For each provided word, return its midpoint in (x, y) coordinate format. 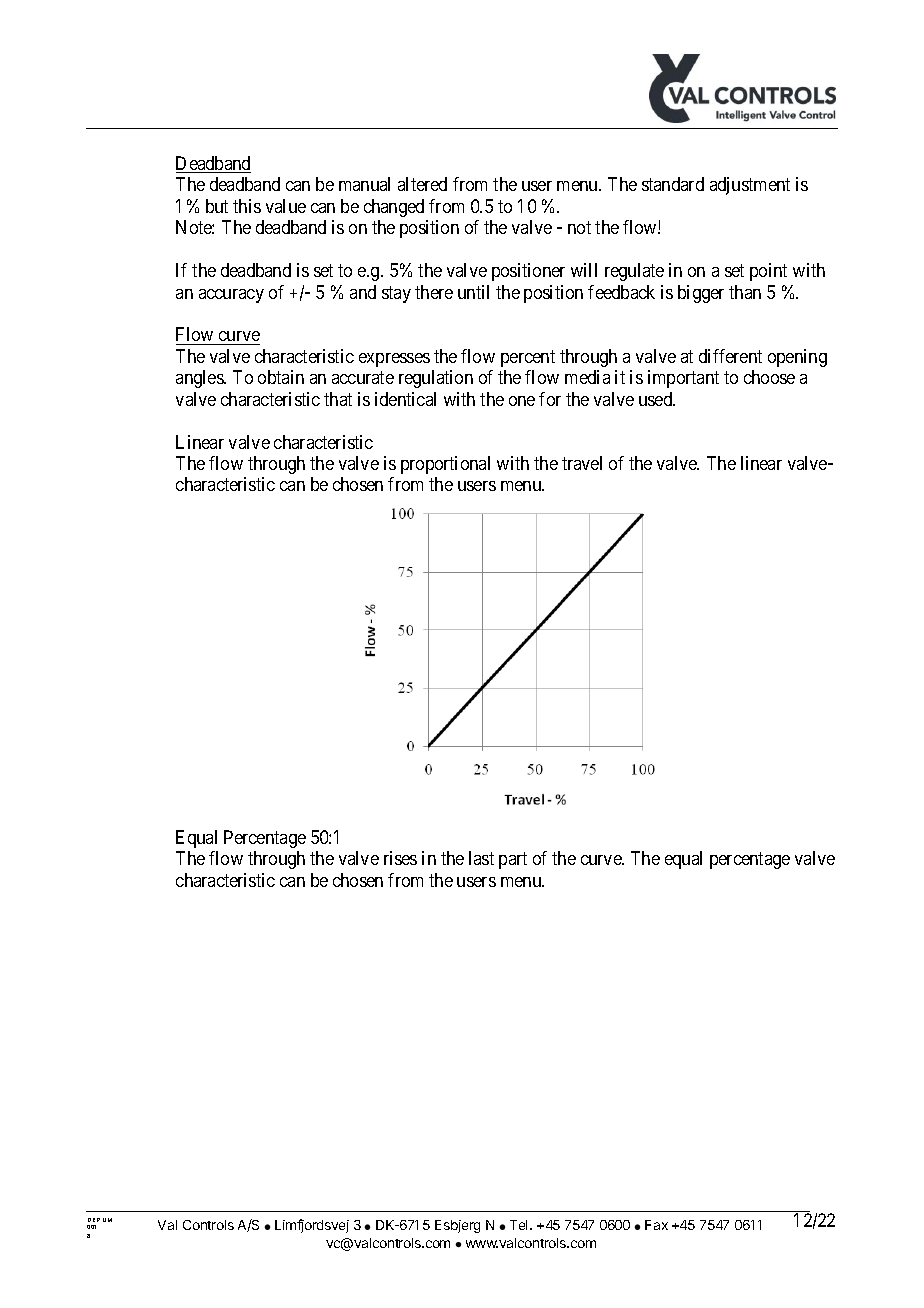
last (481, 858)
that (338, 399)
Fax (656, 1225)
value (286, 206)
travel (582, 463)
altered (422, 184)
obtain (281, 377)
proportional (445, 465)
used (657, 399)
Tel (520, 1225)
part (513, 861)
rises (400, 858)
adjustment (750, 186)
